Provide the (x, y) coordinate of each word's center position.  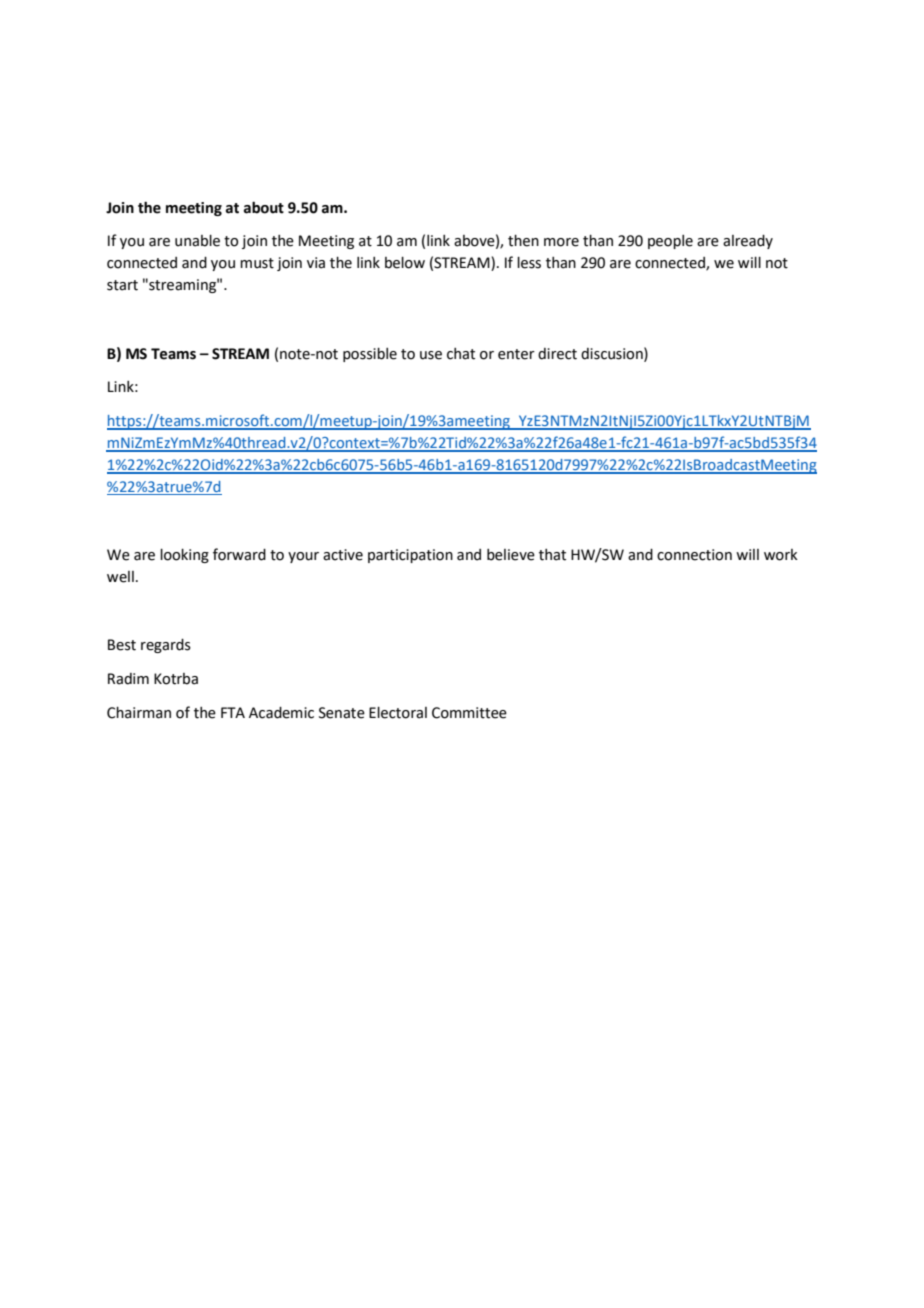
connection (694, 555)
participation (410, 556)
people (670, 242)
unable (197, 241)
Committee (469, 713)
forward (239, 554)
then (523, 241)
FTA (233, 712)
